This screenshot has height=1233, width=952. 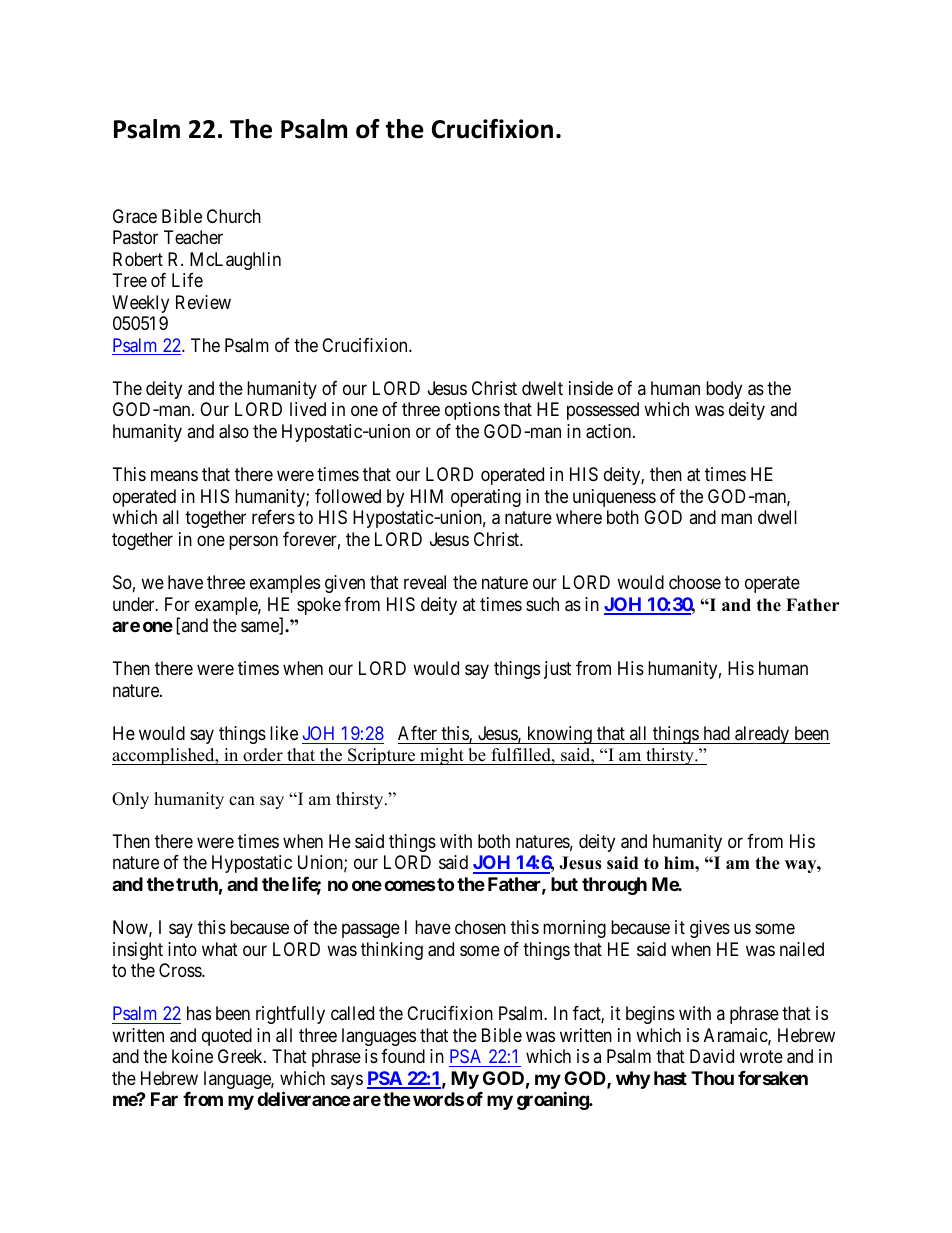 What do you see at coordinates (717, 733) in the screenshot?
I see `had` at bounding box center [717, 733].
